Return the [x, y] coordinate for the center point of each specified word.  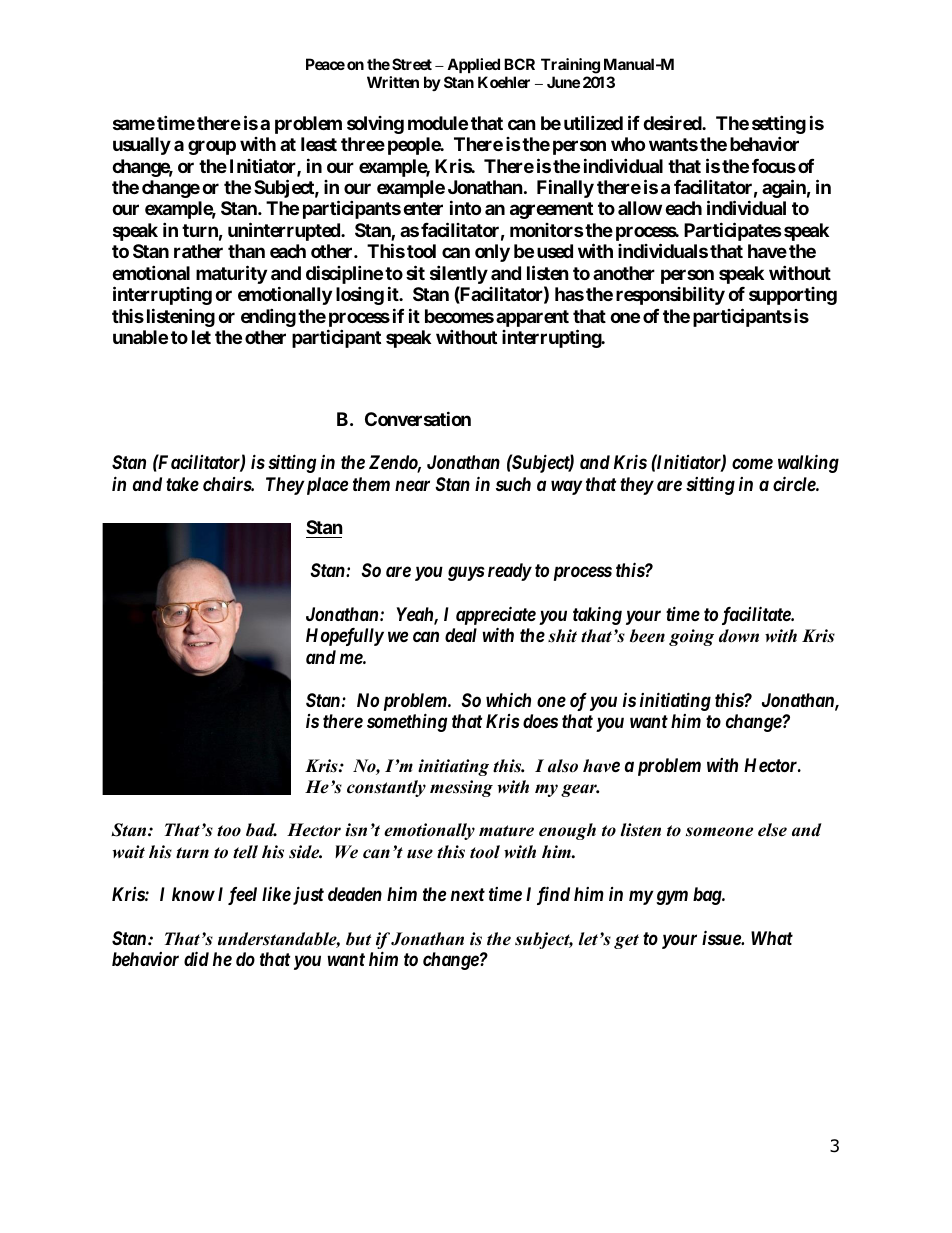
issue [722, 937]
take [182, 484]
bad [261, 830]
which [508, 700]
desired [673, 122]
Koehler [504, 82]
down [739, 636]
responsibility [670, 296]
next [468, 894]
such [513, 484]
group [212, 147]
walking [808, 463]
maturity [231, 274]
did [196, 958]
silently [459, 276]
